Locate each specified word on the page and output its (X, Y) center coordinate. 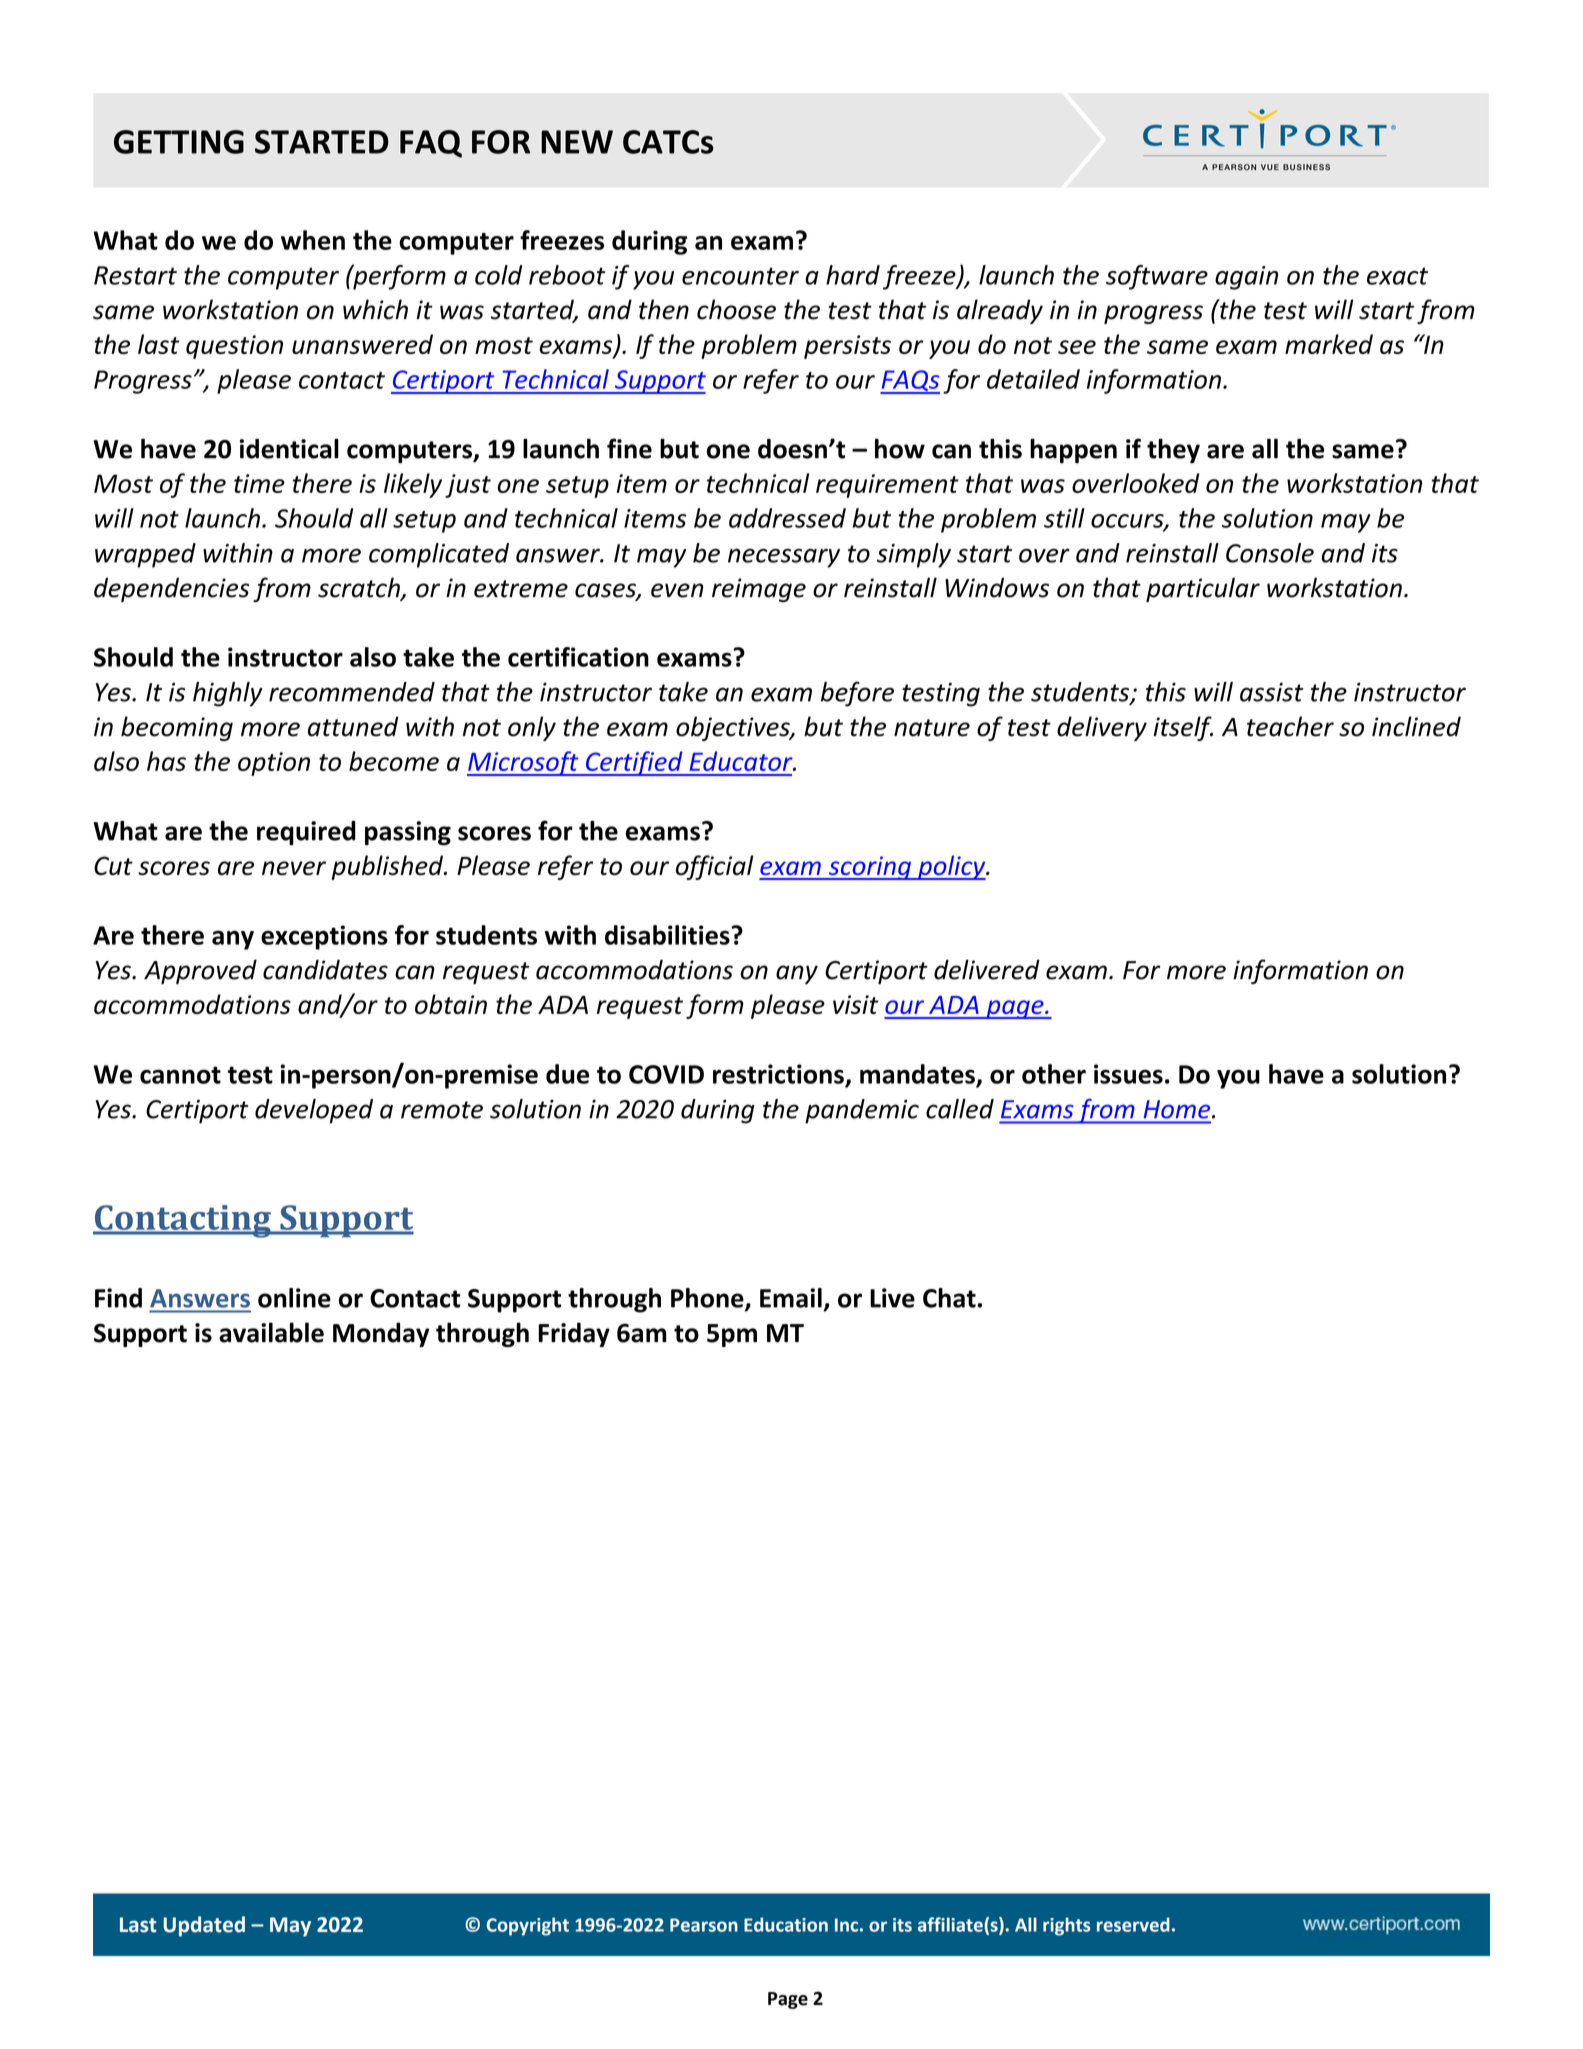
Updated (204, 1926)
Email (791, 1298)
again (1246, 278)
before (857, 694)
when (313, 240)
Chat (949, 1298)
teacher (1290, 726)
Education (786, 1924)
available (271, 1332)
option (274, 764)
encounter (740, 276)
